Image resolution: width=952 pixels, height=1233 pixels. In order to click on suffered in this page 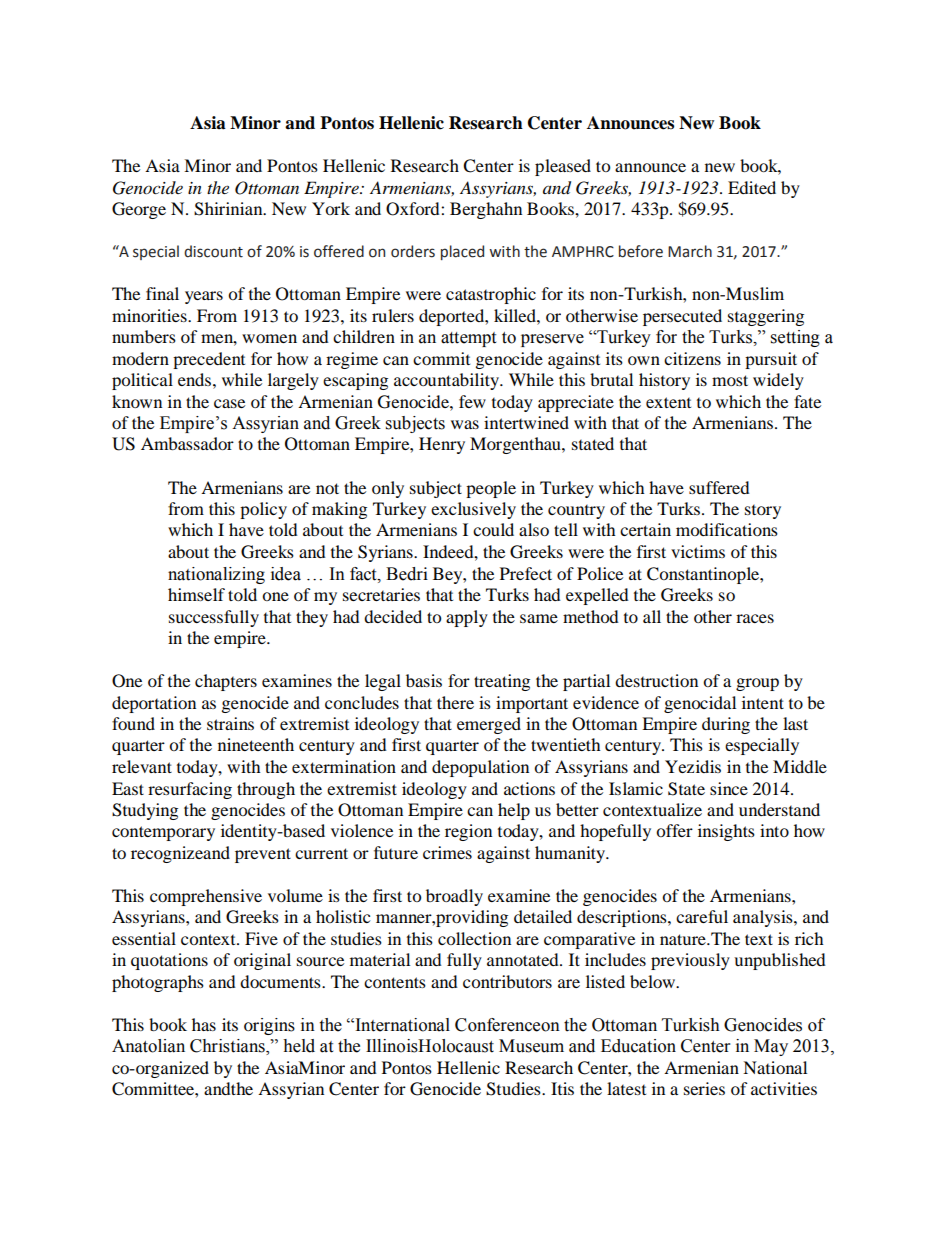, I will do `click(719, 487)`.
